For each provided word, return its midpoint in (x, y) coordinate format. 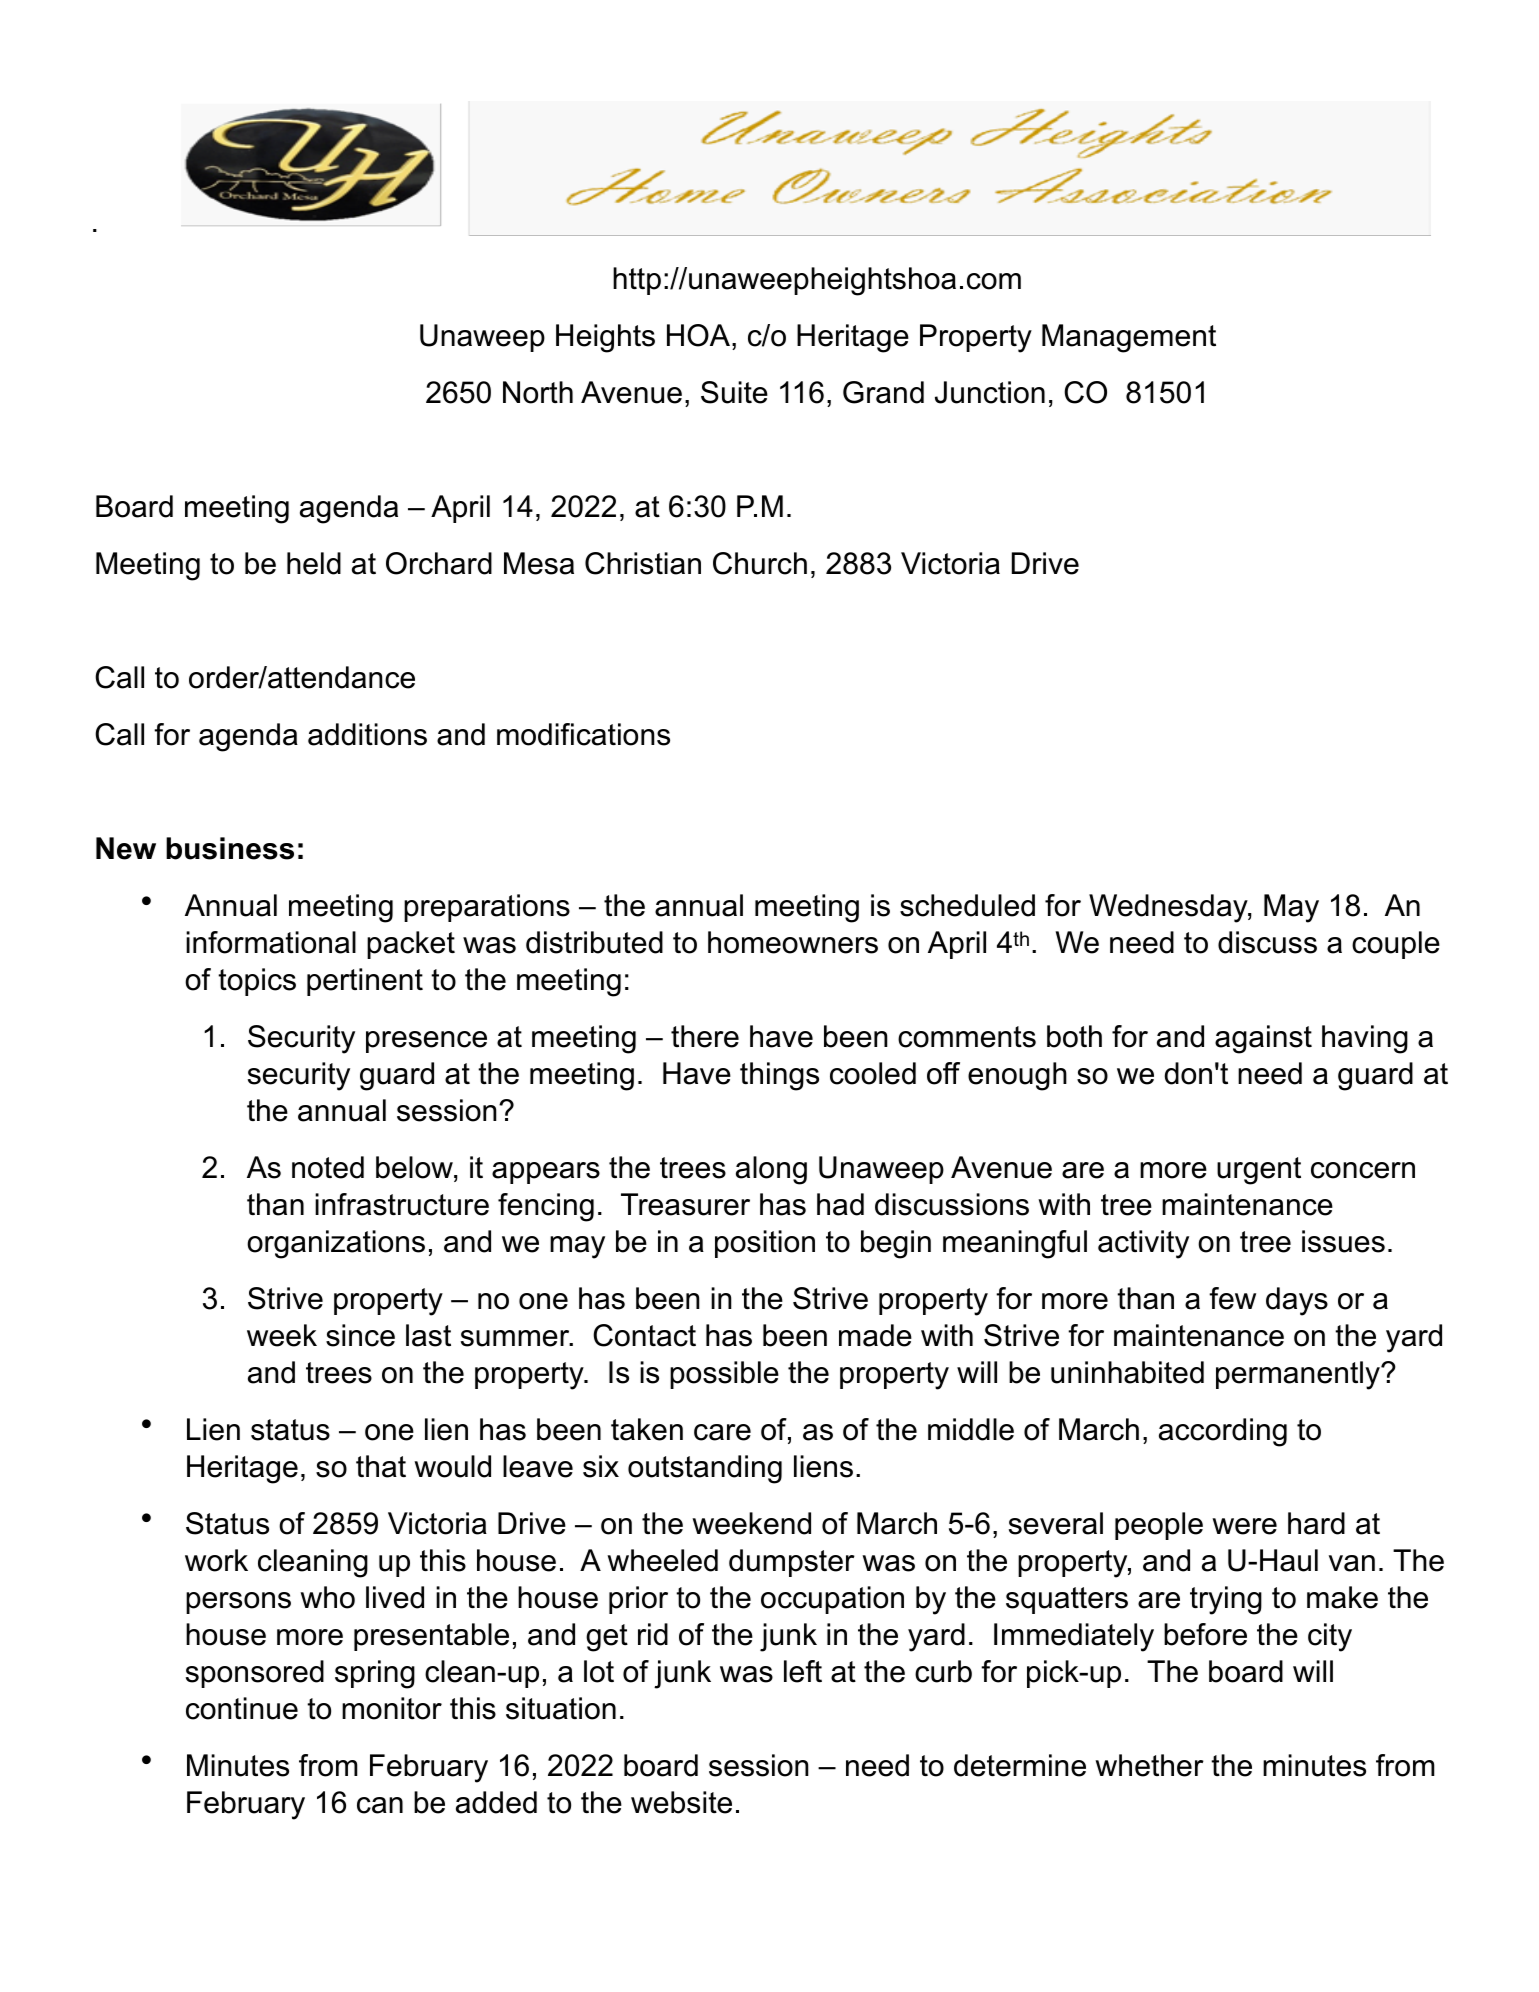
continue (242, 1708)
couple (1396, 945)
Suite (734, 392)
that (381, 1466)
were (1244, 1526)
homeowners (793, 942)
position (765, 1244)
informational (271, 942)
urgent (1259, 1171)
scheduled (967, 905)
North (538, 392)
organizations (336, 1244)
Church (760, 563)
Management (1129, 338)
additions (367, 734)
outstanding (705, 1469)
